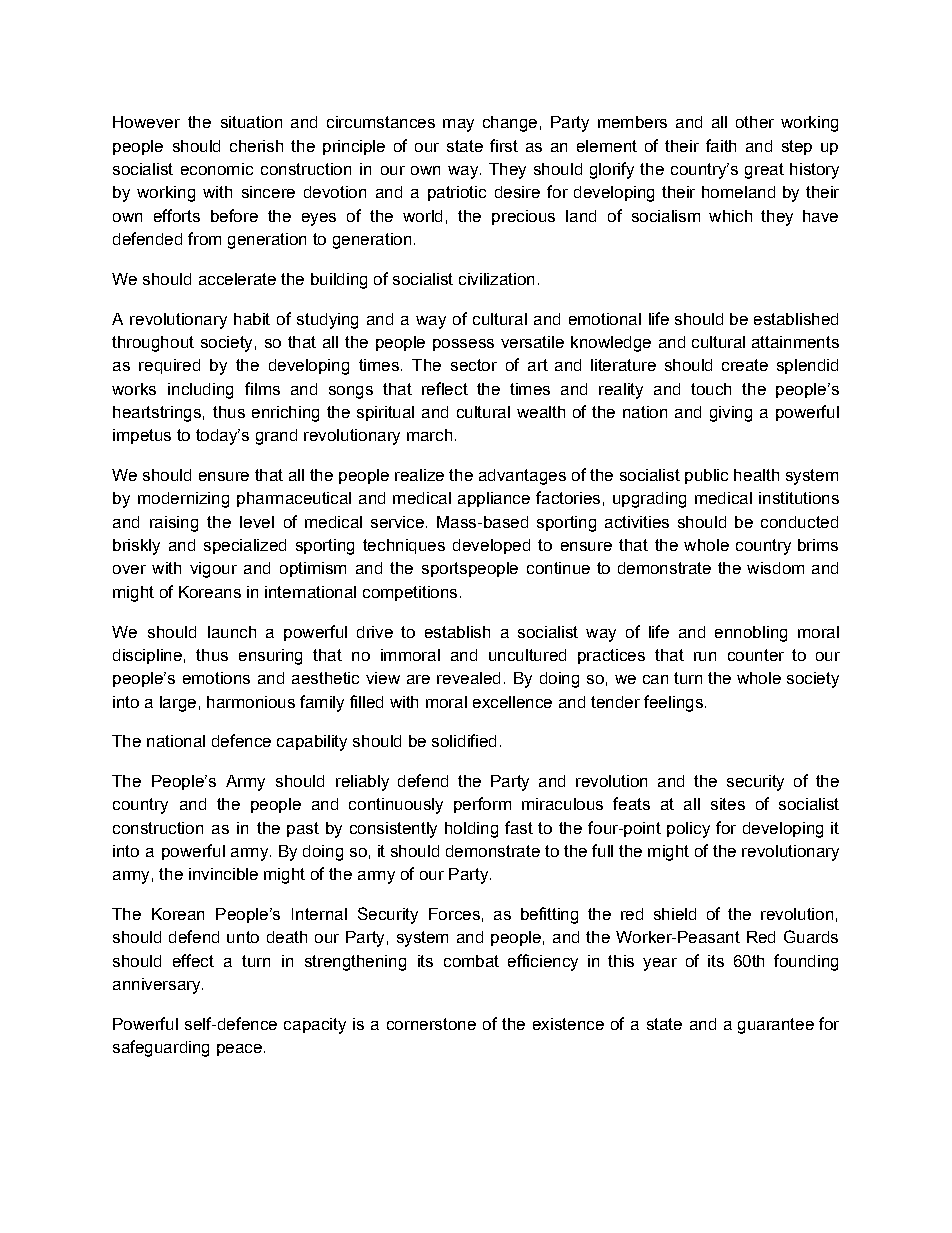 The image size is (952, 1233). I want to click on developed, so click(491, 546).
